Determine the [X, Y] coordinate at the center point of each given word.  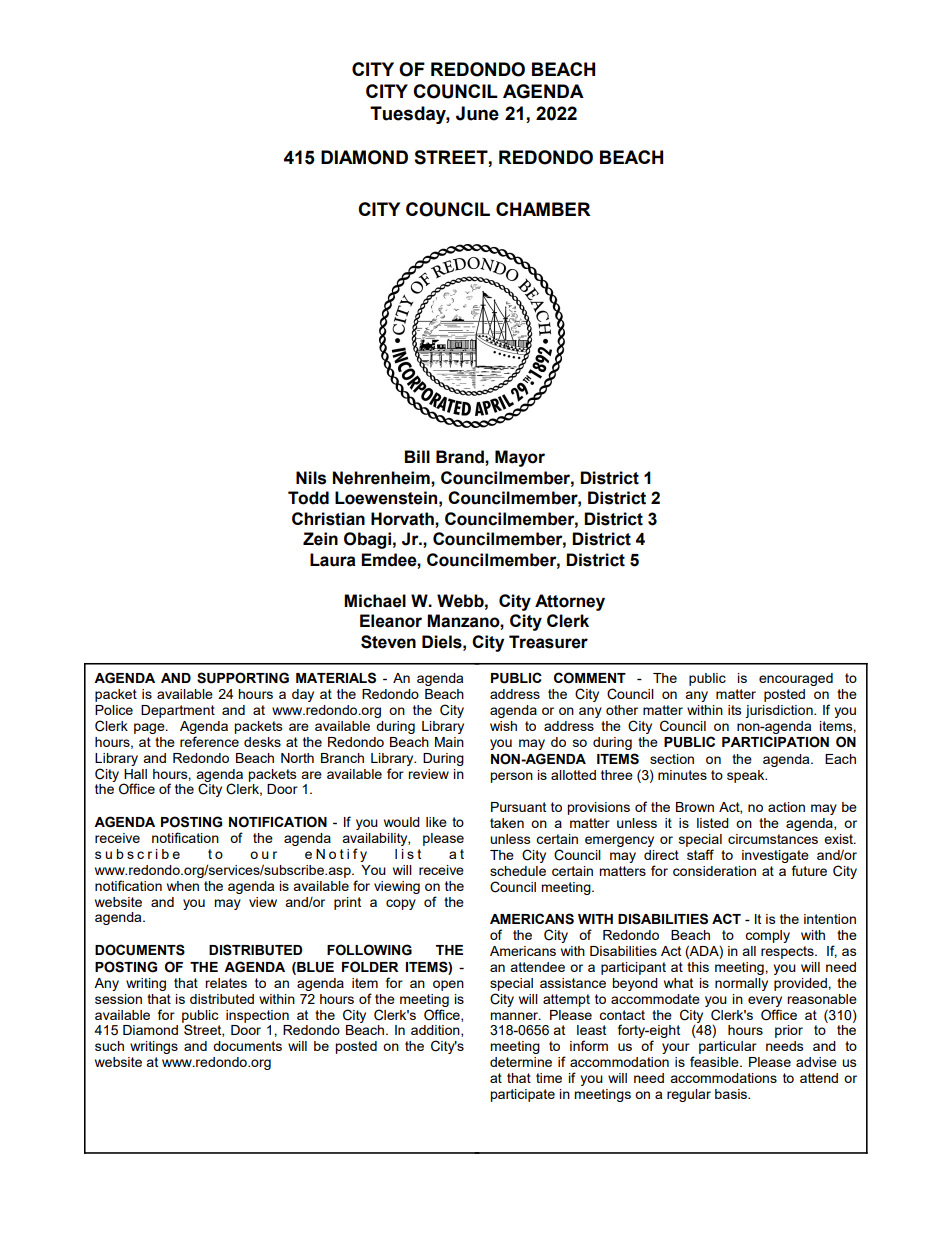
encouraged [796, 679]
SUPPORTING [243, 678]
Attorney [570, 602]
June [477, 113]
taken [507, 823]
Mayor [520, 458]
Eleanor [391, 621]
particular [728, 1047]
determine [521, 1062]
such [109, 1046]
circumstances [773, 839]
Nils [311, 478]
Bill [417, 456]
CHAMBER [543, 209]
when [183, 886]
